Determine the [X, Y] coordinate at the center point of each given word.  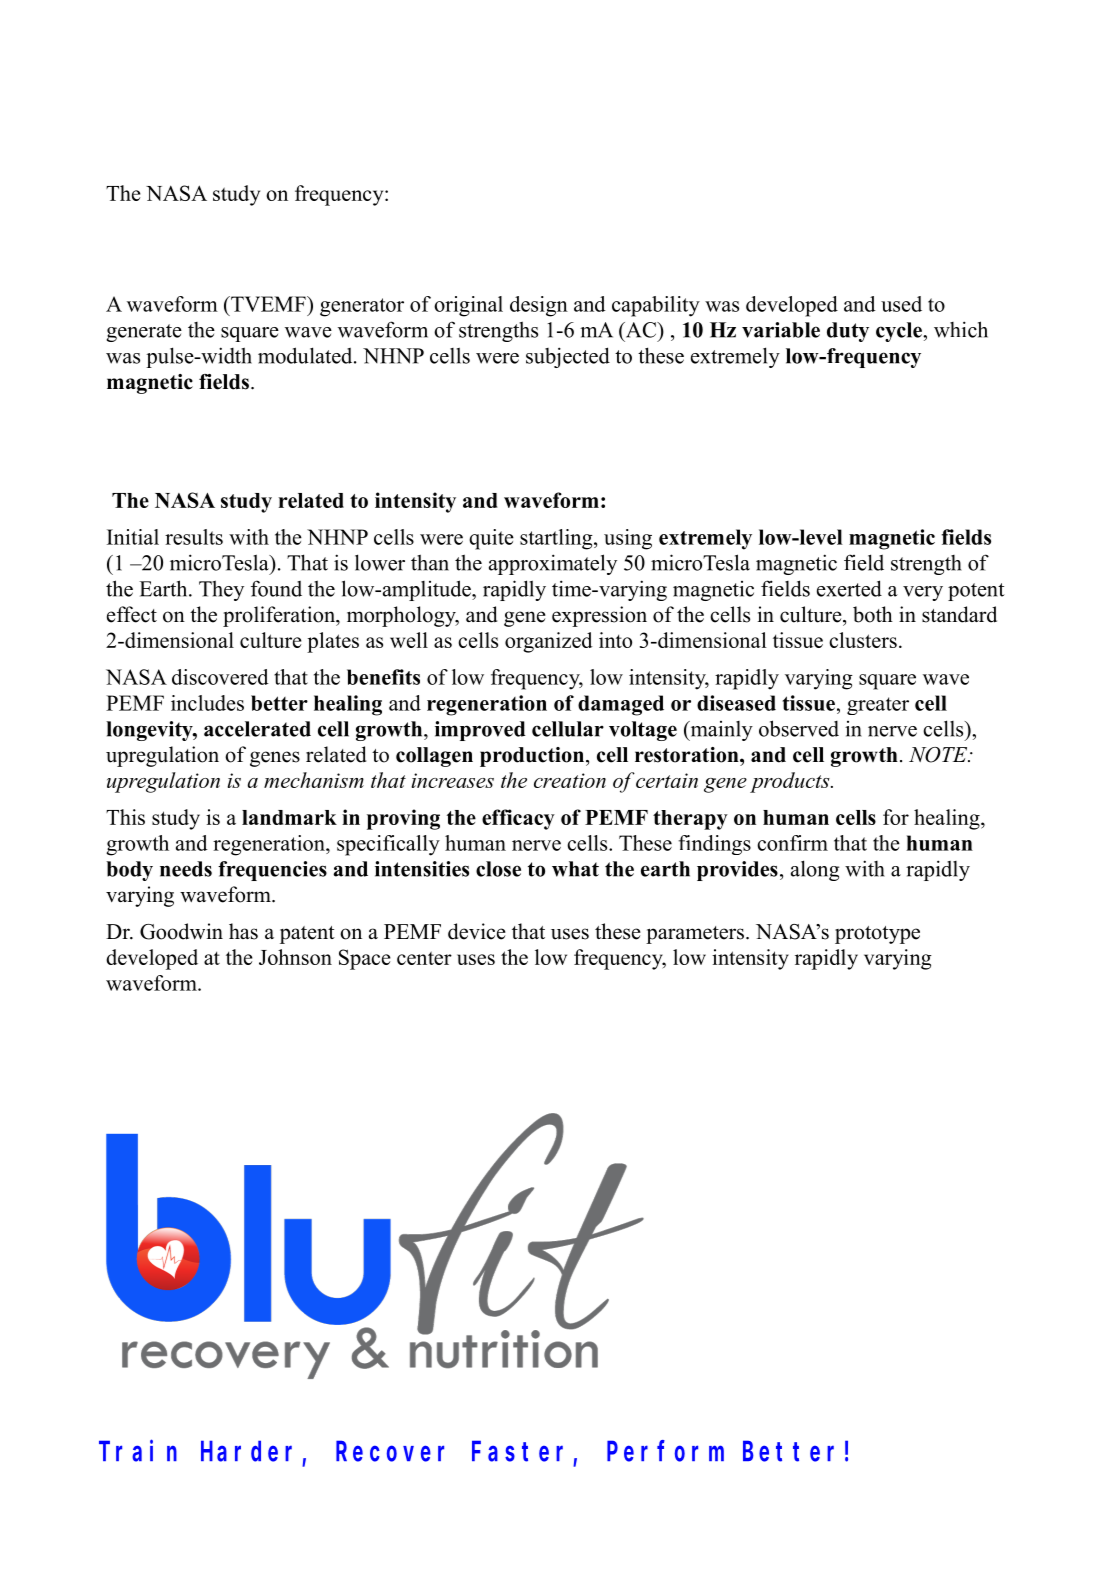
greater [878, 706]
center [424, 958]
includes [207, 703]
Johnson [295, 957]
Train [138, 1451]
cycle [900, 332]
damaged [621, 705]
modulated [306, 355]
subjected [568, 357]
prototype [877, 935]
